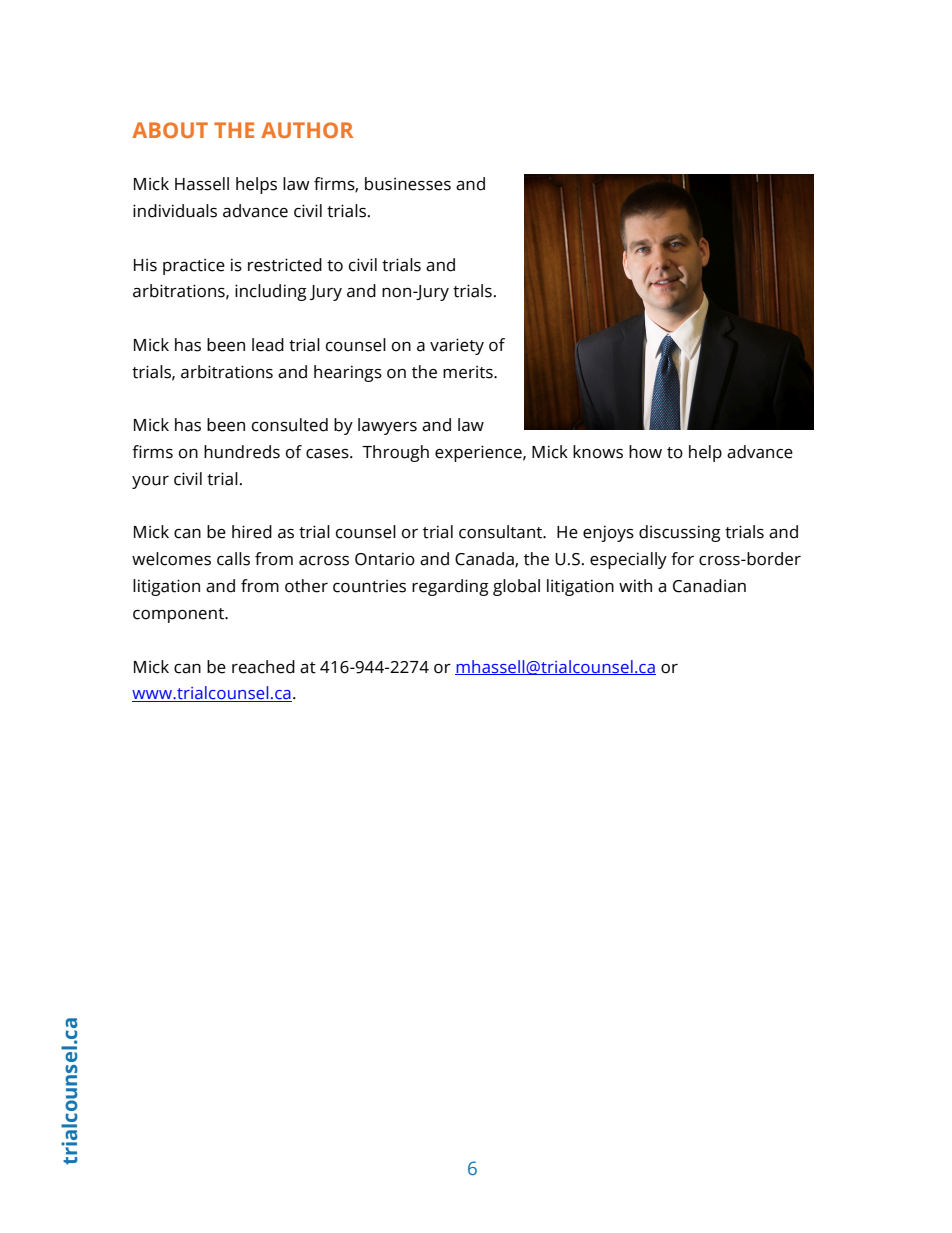 The height and width of the document is (1233, 952). Describe the element at coordinates (450, 587) in the document. I see `regarding` at that location.
